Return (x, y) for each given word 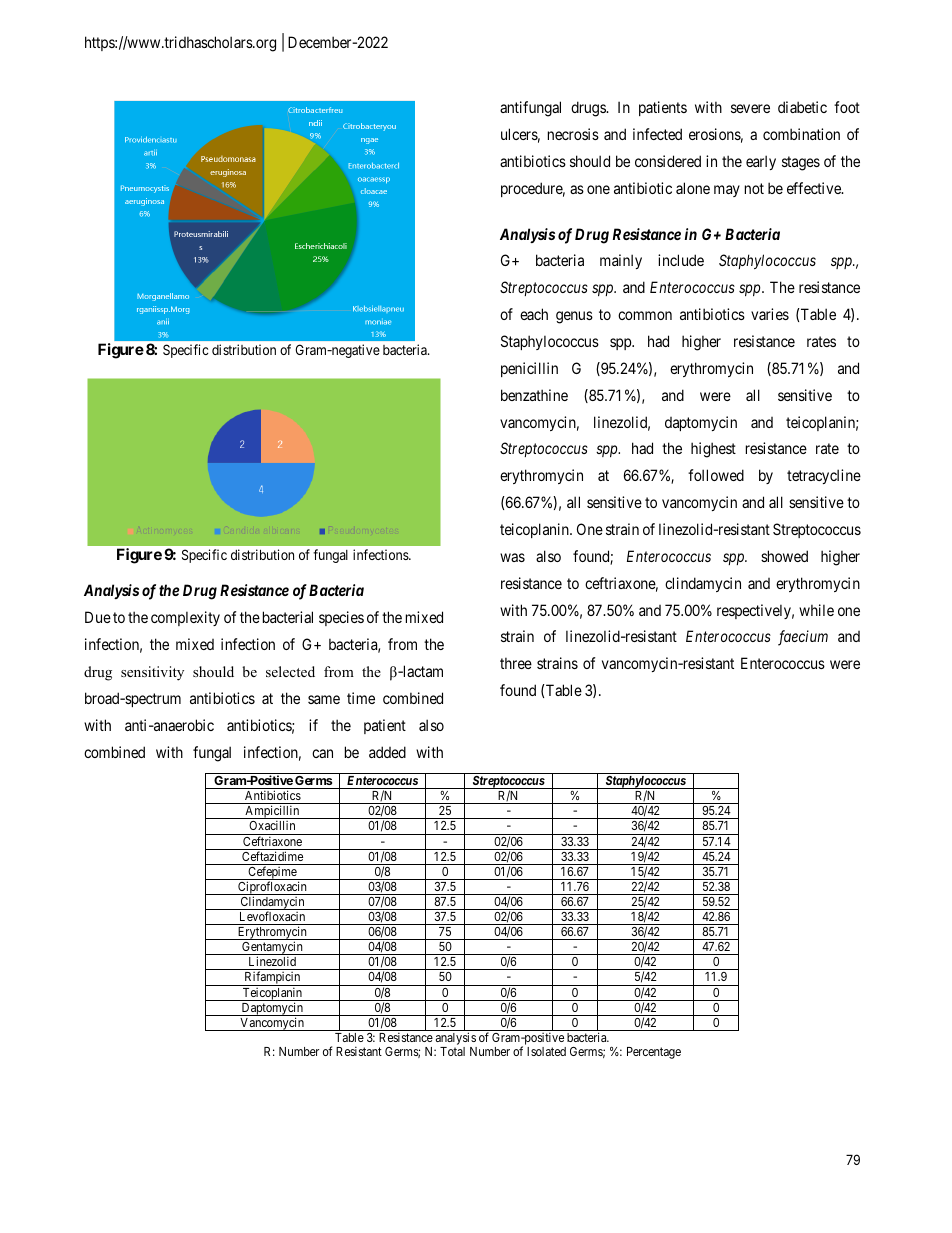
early (761, 162)
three (516, 663)
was (512, 557)
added (387, 752)
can (322, 753)
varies (770, 314)
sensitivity (152, 673)
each (534, 314)
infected (657, 134)
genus (574, 317)
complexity (185, 618)
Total (452, 1051)
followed (716, 475)
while (816, 610)
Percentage (654, 1053)
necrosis (573, 134)
